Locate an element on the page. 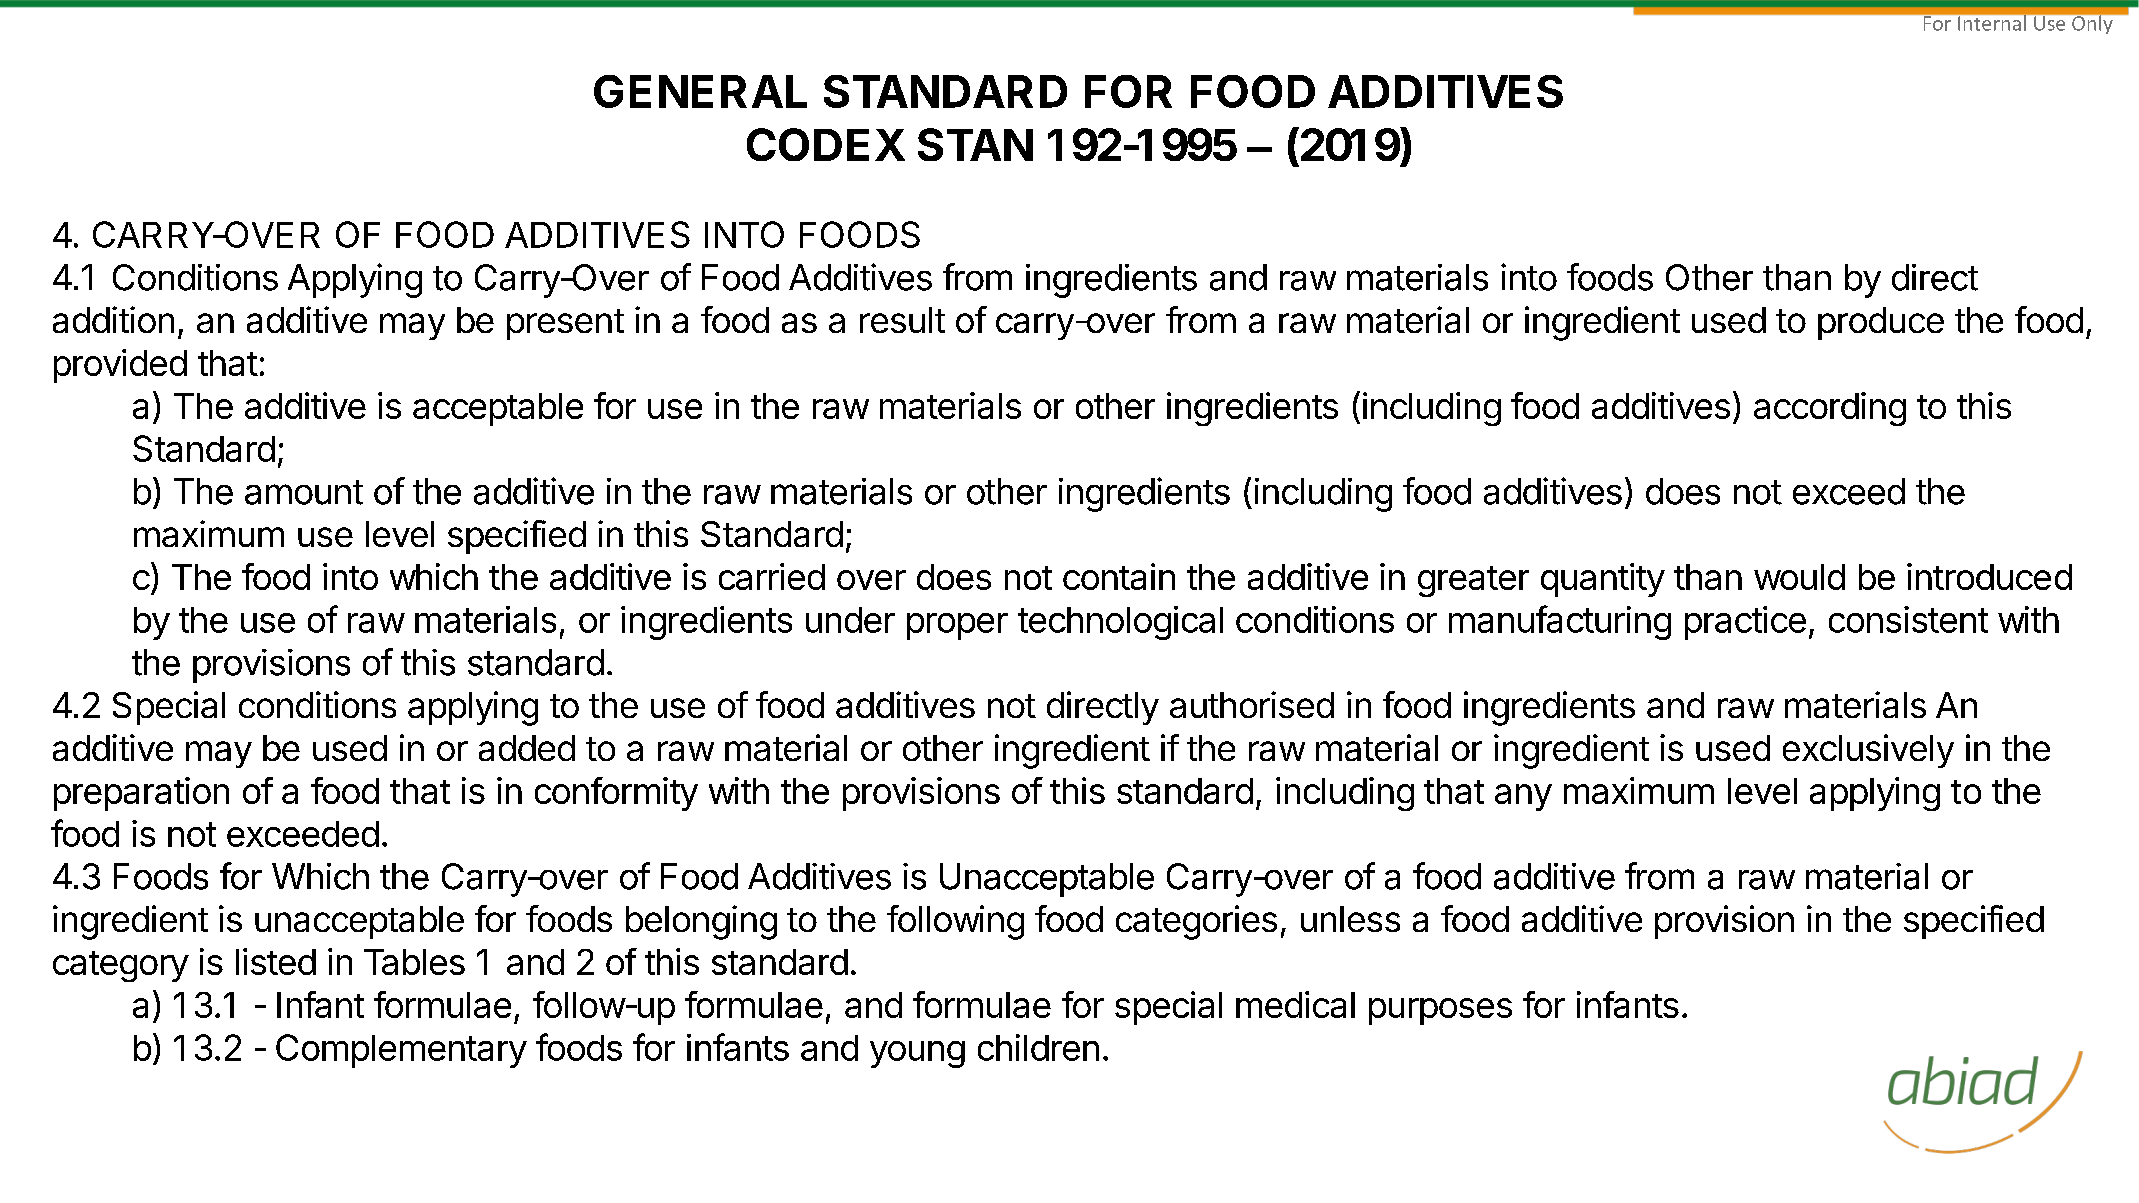 This page has height=1203, width=2139. children is located at coordinates (1038, 1047).
